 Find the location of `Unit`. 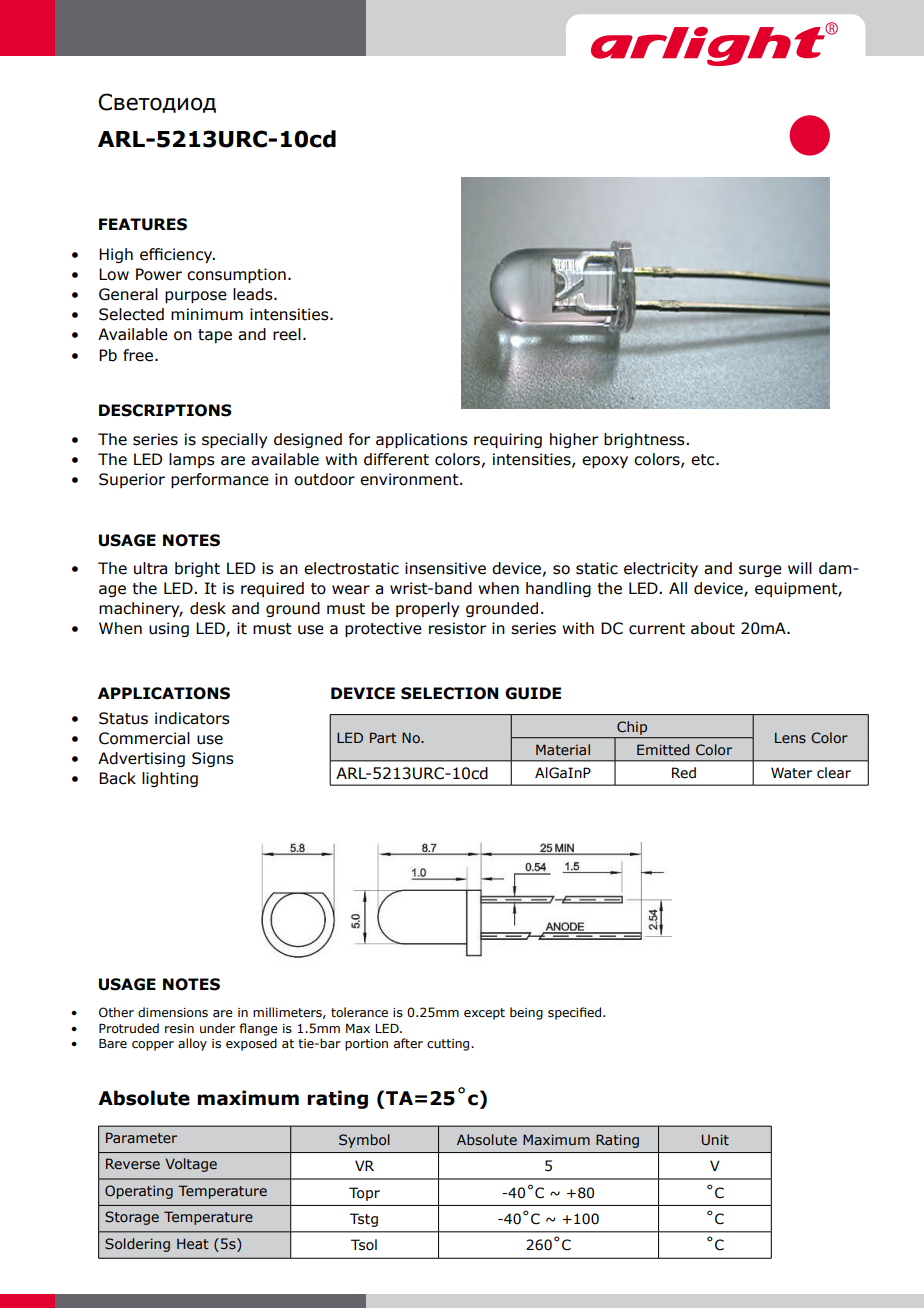

Unit is located at coordinates (715, 1139).
